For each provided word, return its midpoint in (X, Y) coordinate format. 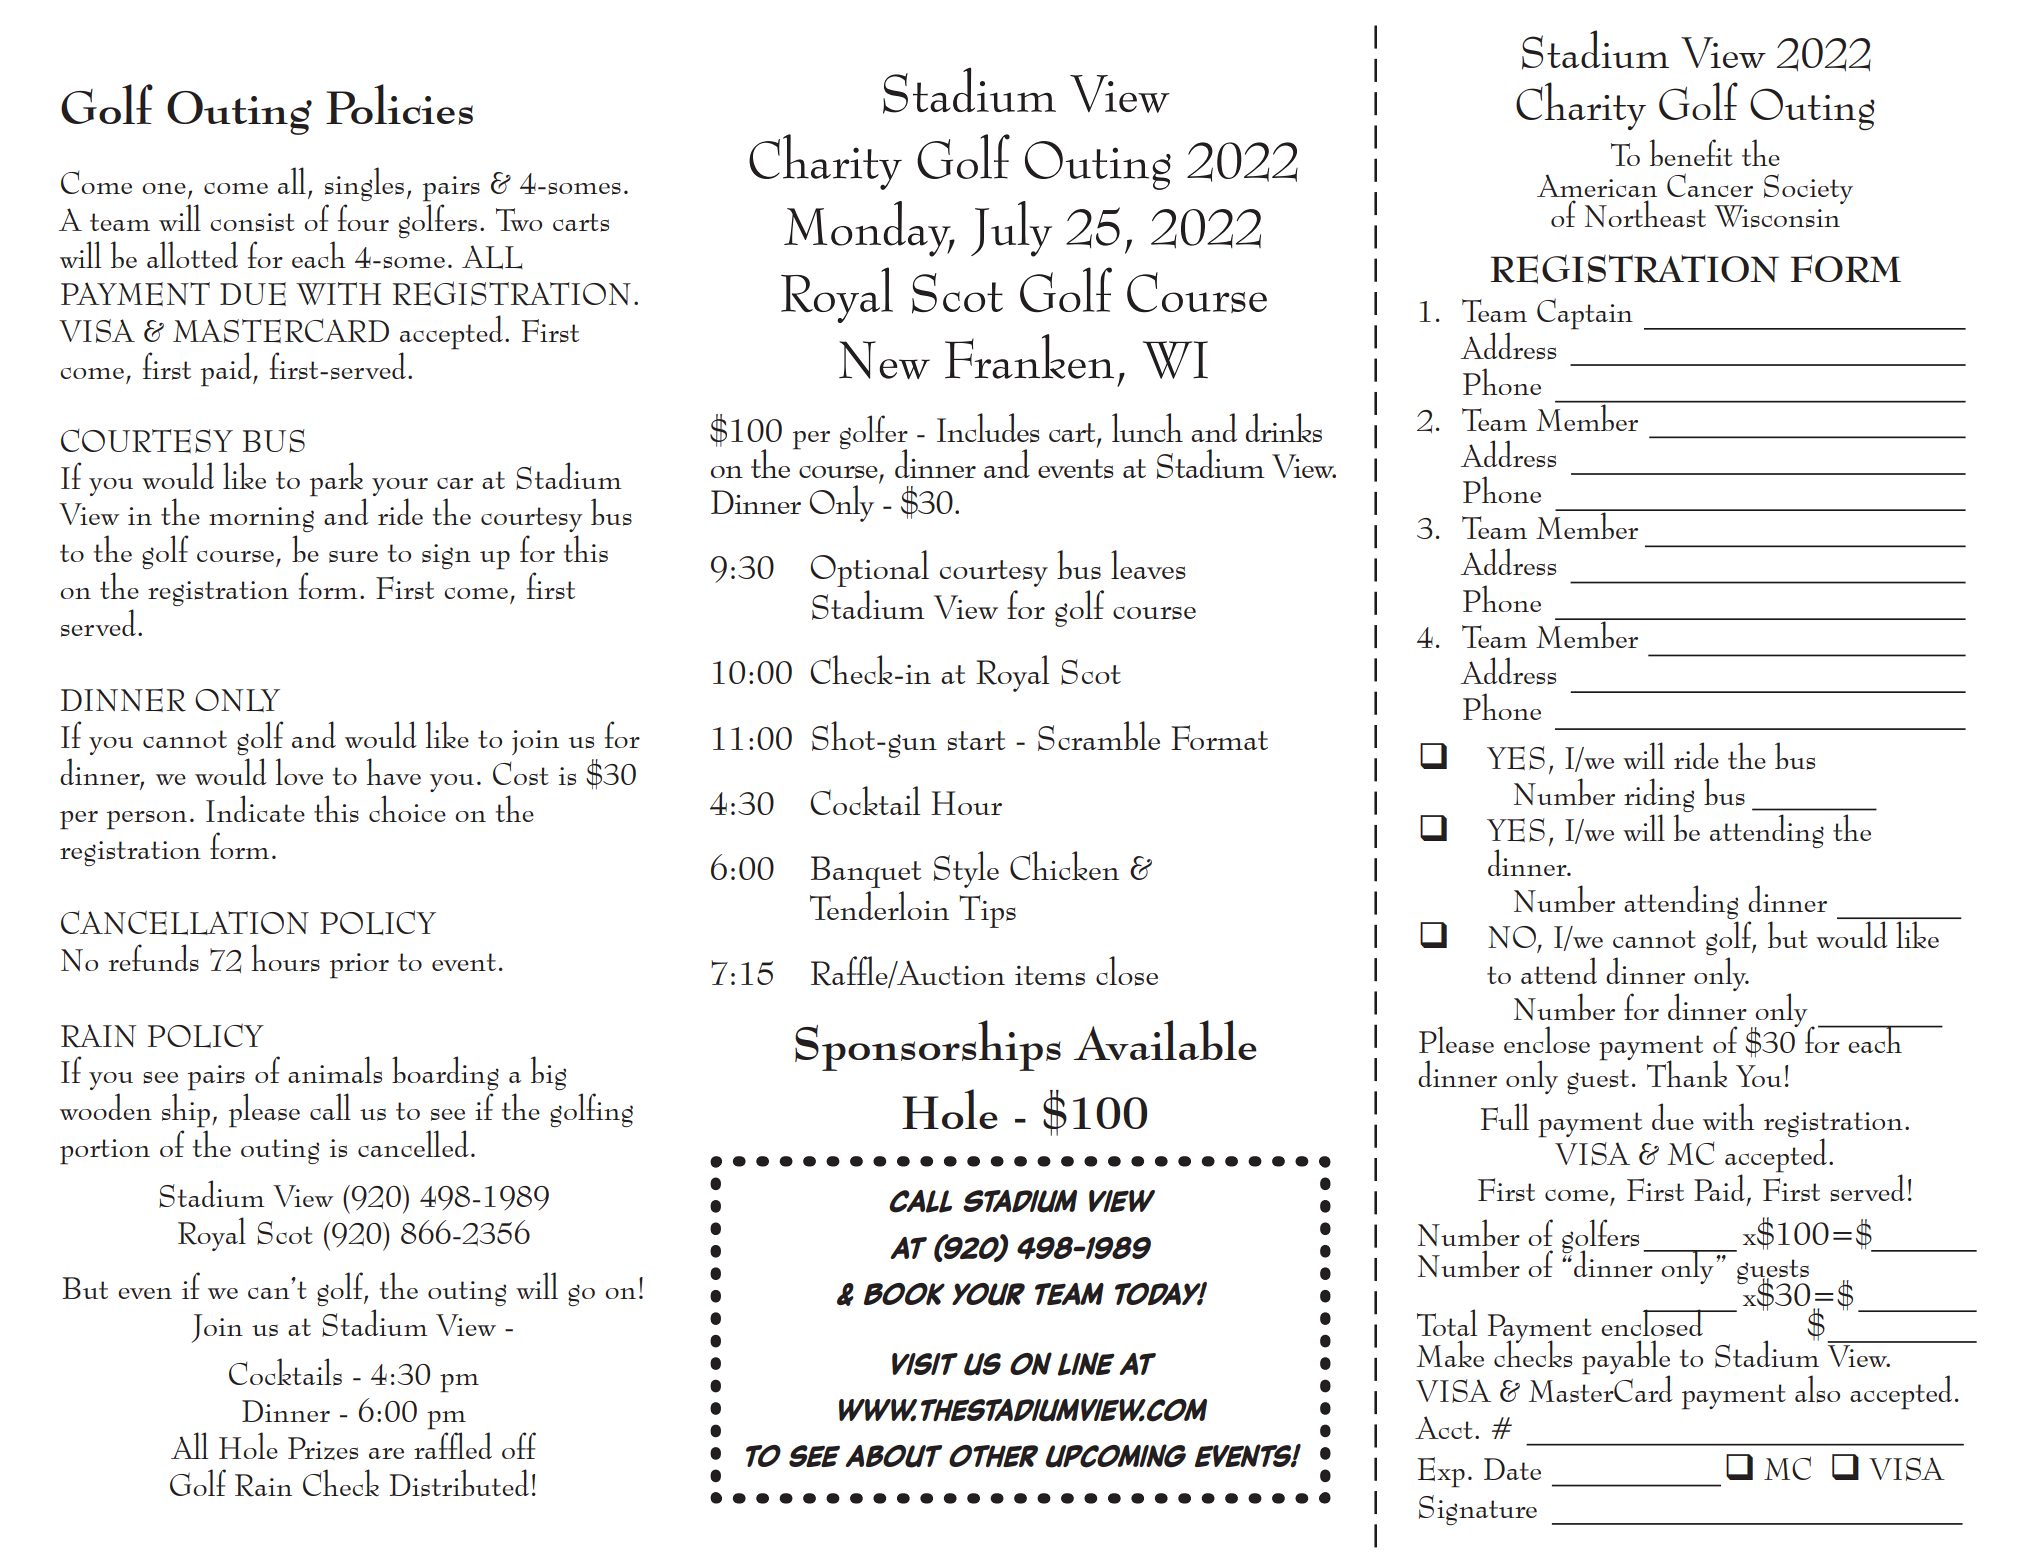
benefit (1691, 152)
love (299, 771)
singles (364, 184)
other (993, 1456)
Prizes (323, 1448)
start (976, 741)
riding (1659, 795)
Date (1512, 1469)
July (1011, 229)
